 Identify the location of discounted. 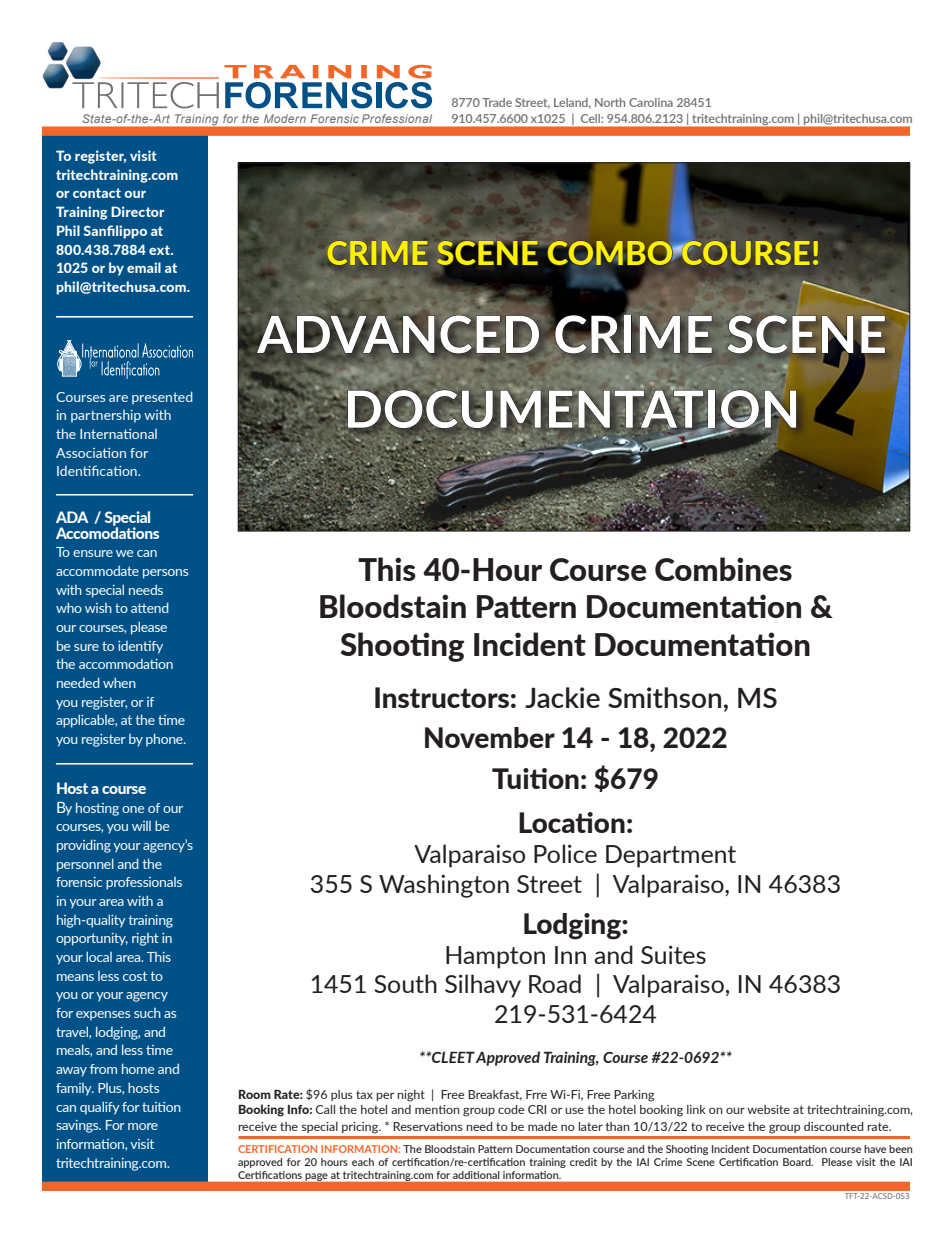
(833, 1126).
